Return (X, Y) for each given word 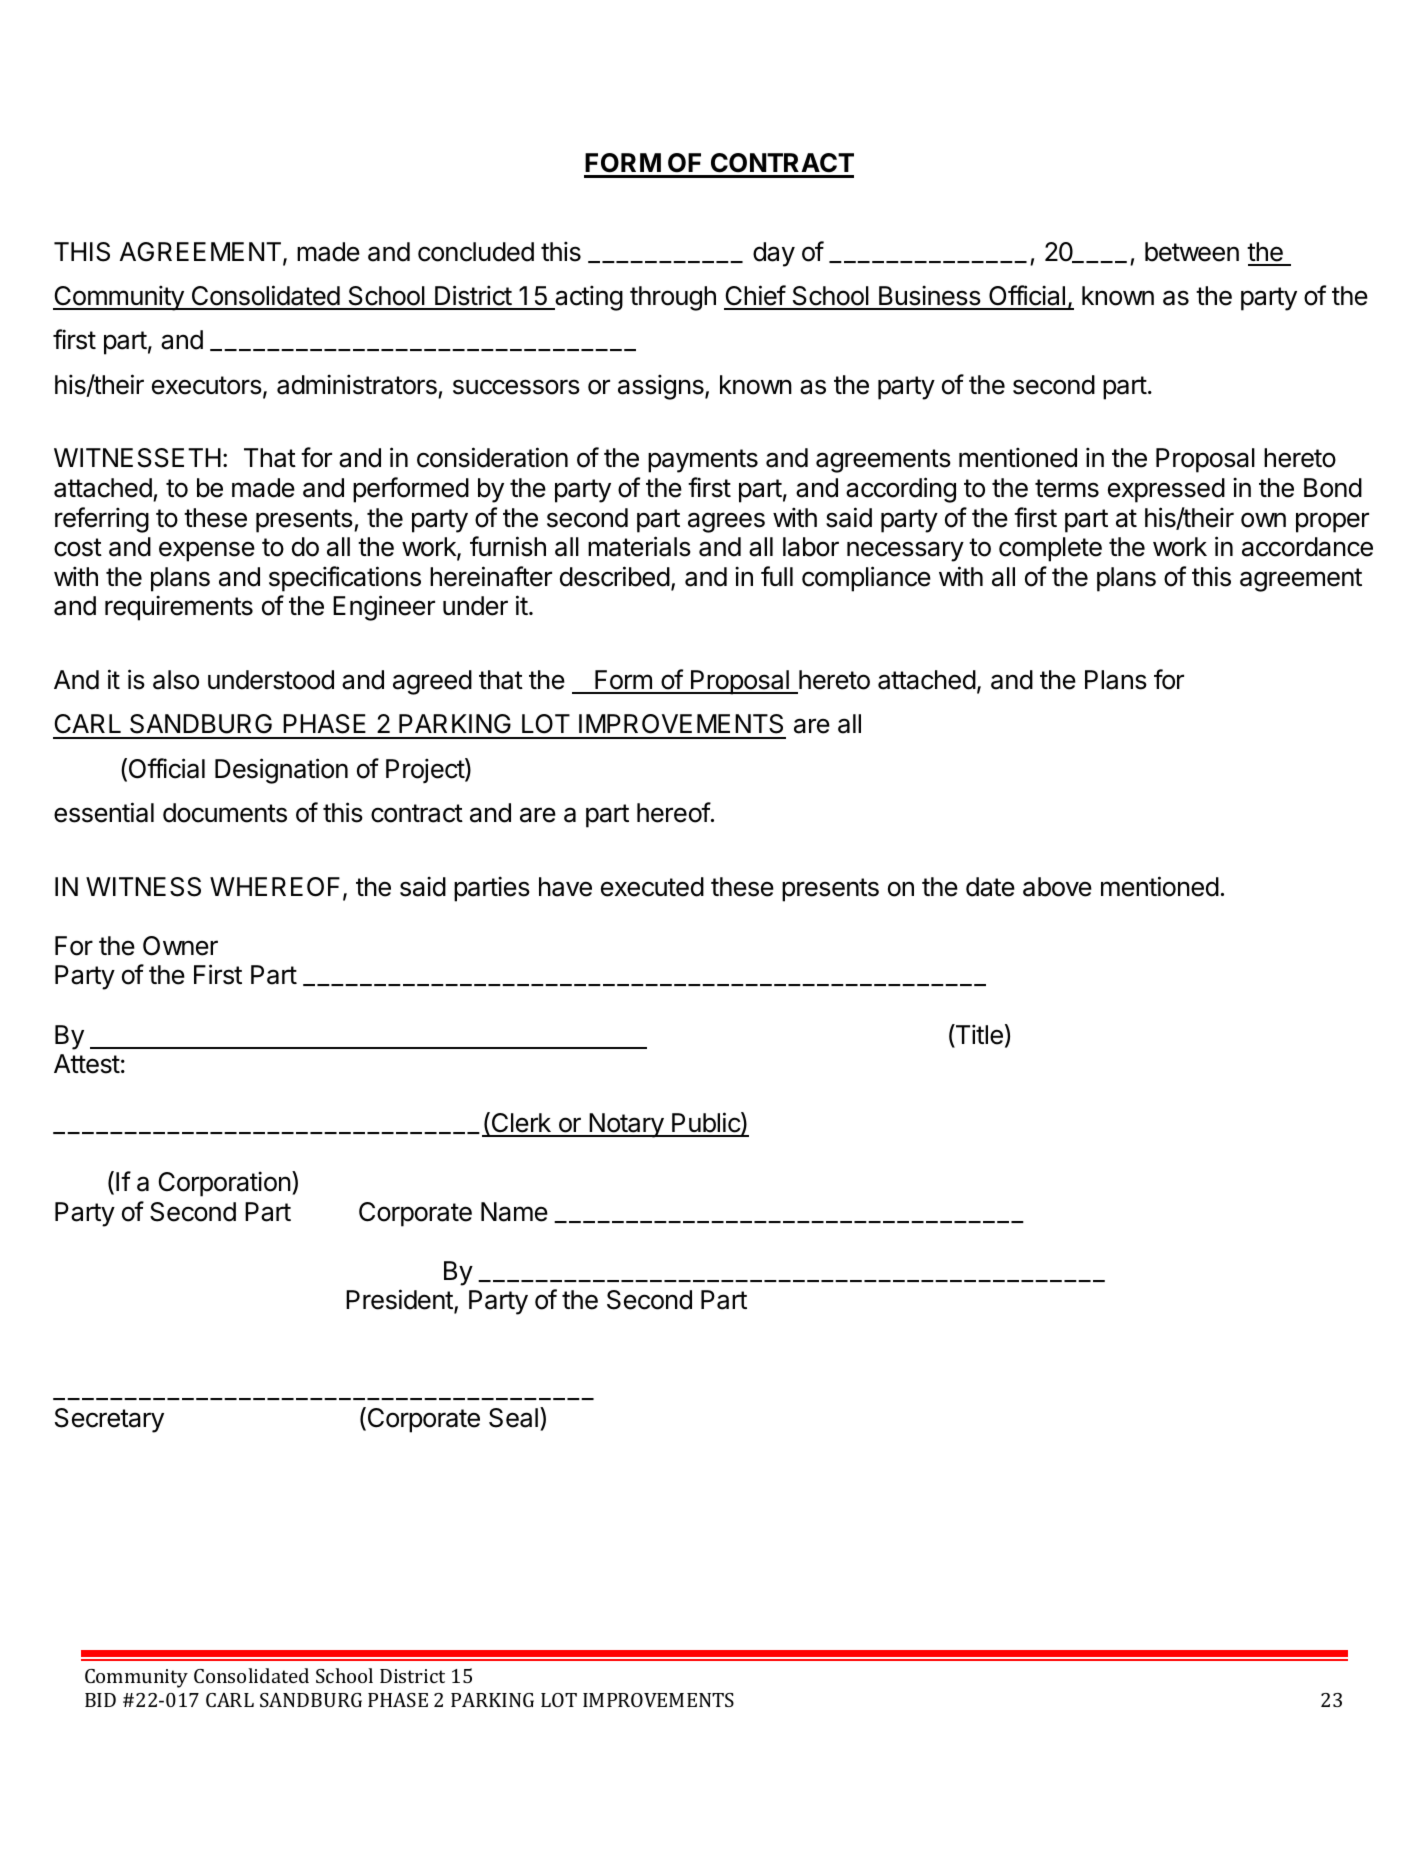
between (1192, 252)
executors (207, 385)
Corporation (224, 1184)
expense (207, 551)
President (400, 1300)
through (673, 298)
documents (225, 813)
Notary (626, 1125)
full (777, 576)
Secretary (109, 1420)
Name (514, 1212)
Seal (513, 1418)
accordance (1307, 547)
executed (652, 887)
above (1057, 887)
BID (100, 1700)
